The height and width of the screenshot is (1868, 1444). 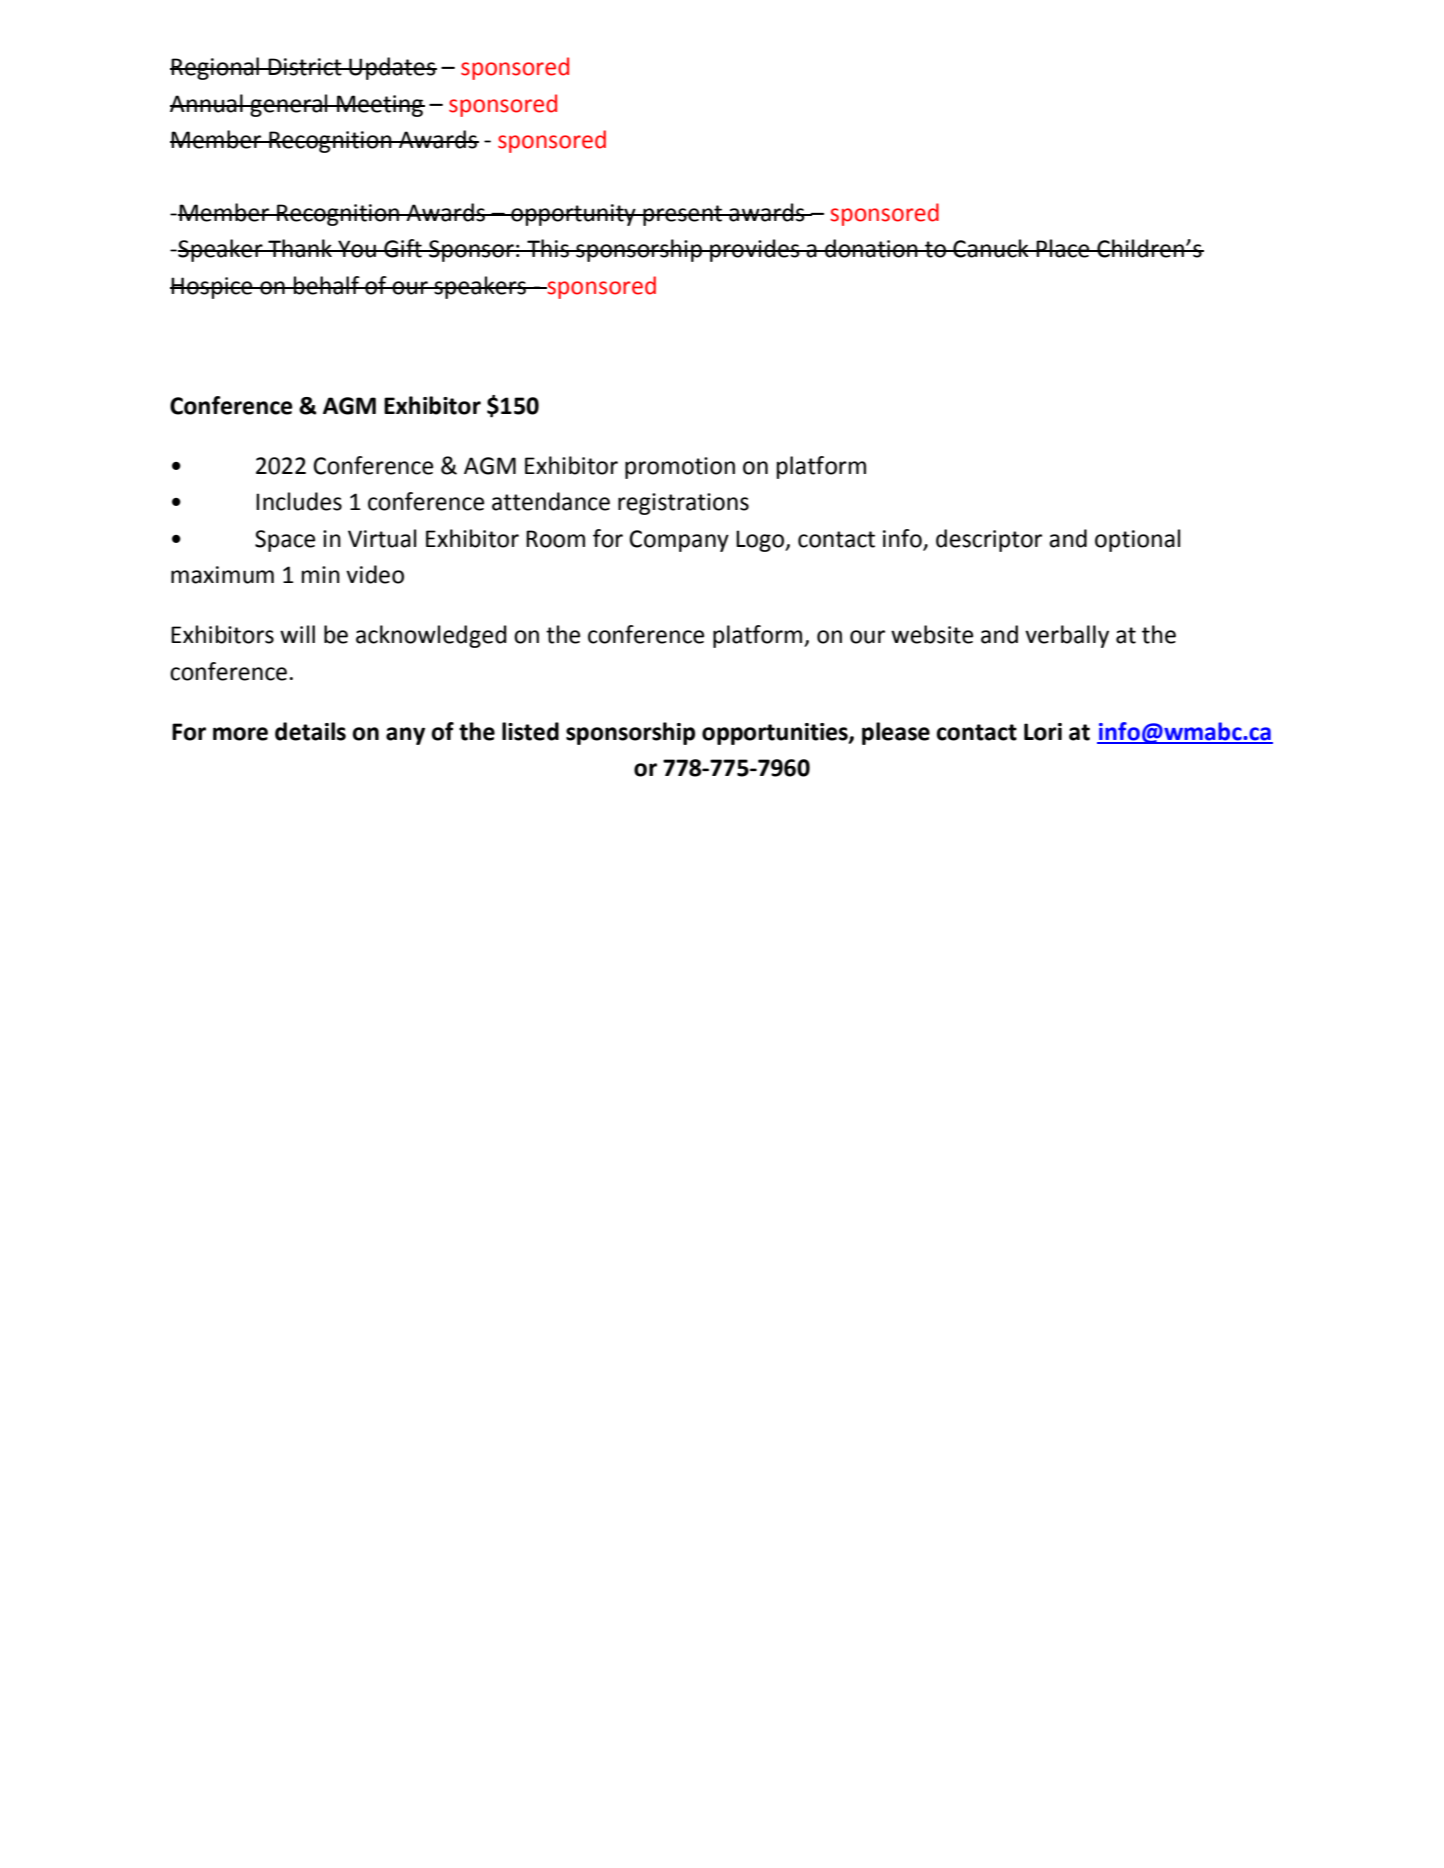 What do you see at coordinates (299, 501) in the screenshot?
I see `Includes` at bounding box center [299, 501].
